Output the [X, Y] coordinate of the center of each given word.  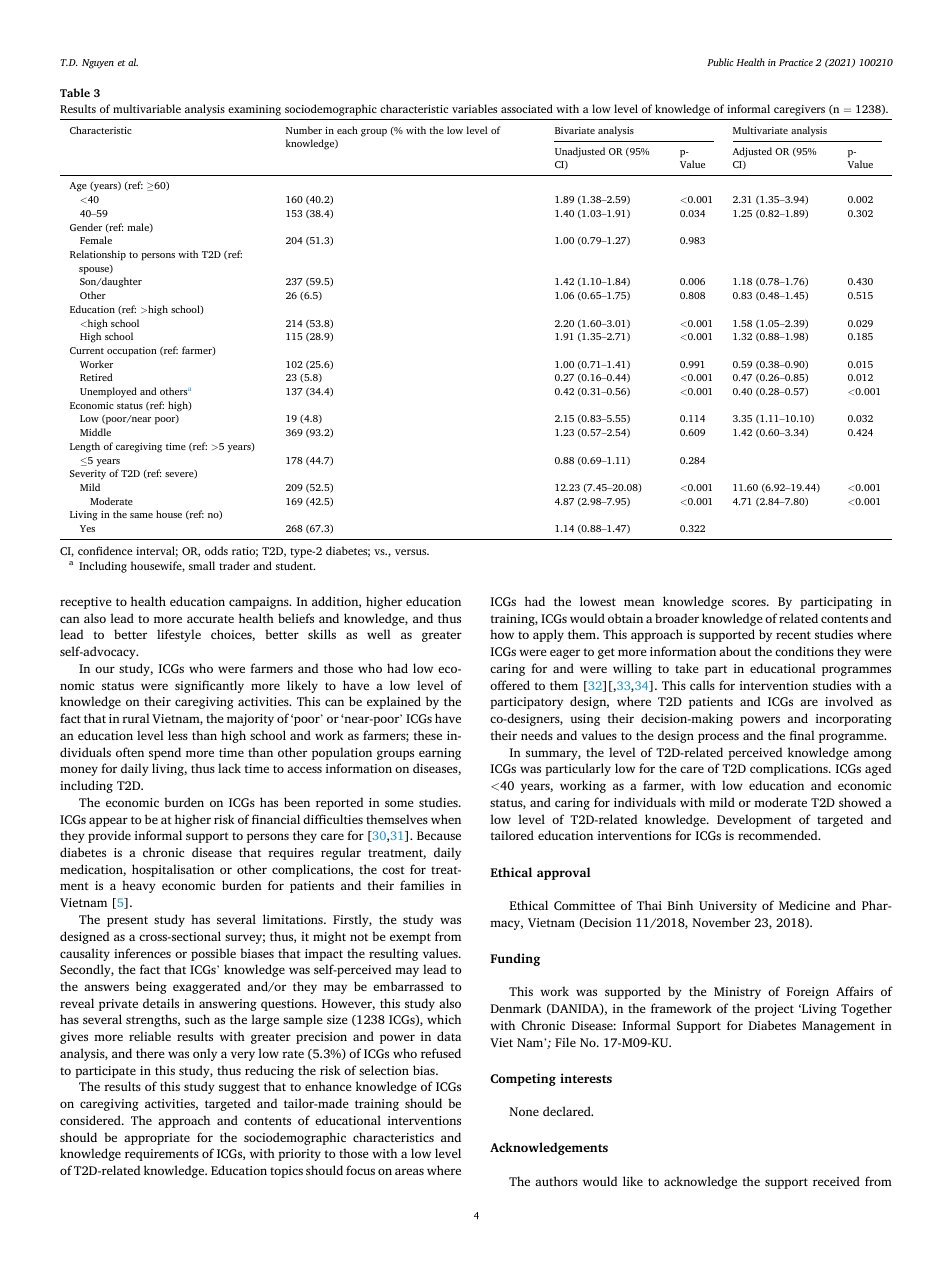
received [836, 1181]
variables [474, 108]
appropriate [157, 1139]
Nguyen [98, 64]
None [524, 1111]
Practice [796, 62]
